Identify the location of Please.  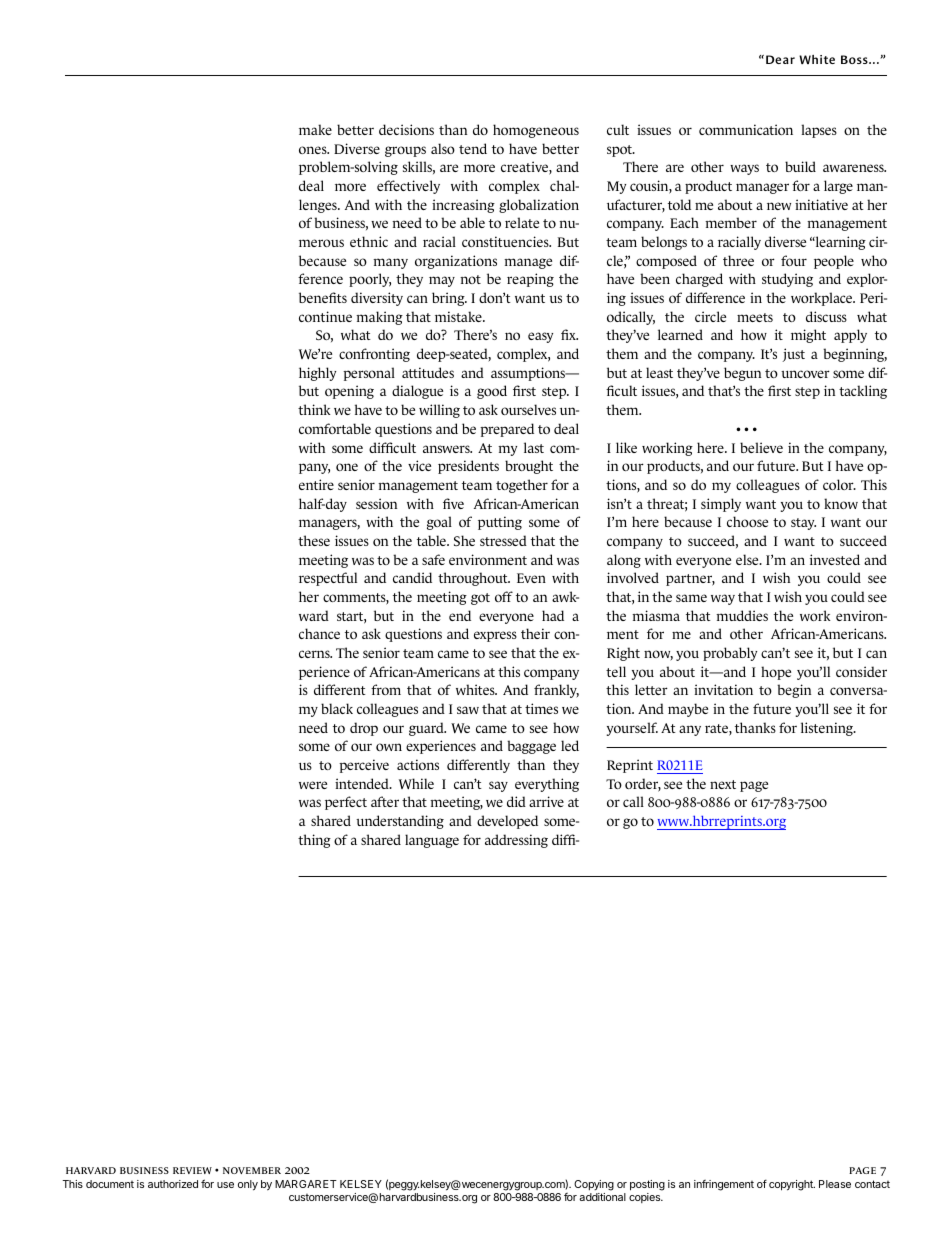
(835, 1184).
